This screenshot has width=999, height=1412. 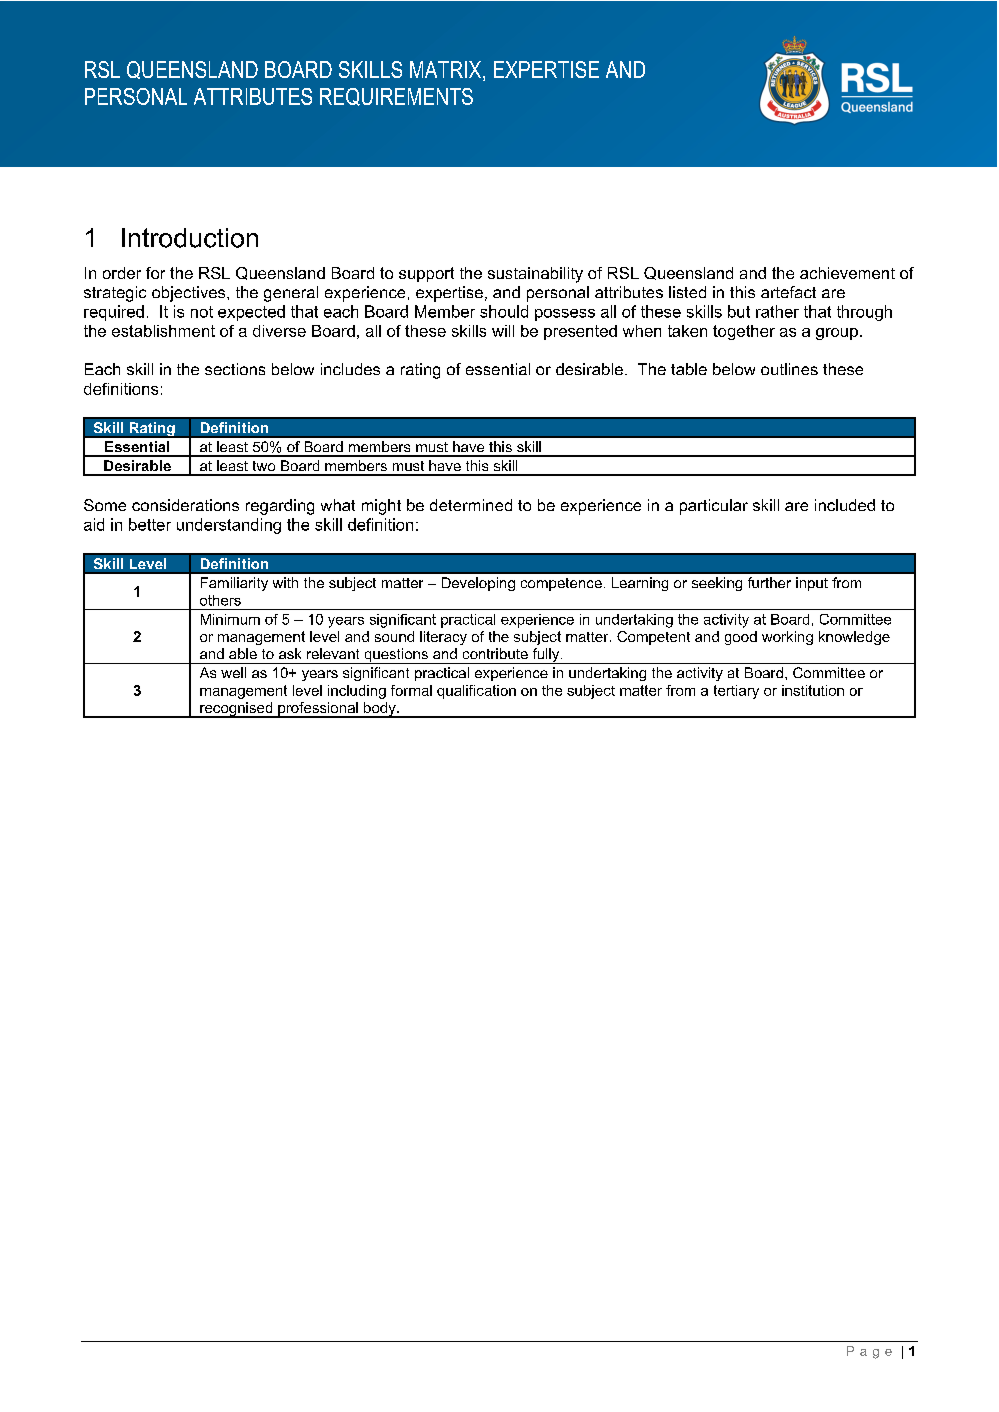 What do you see at coordinates (504, 311) in the screenshot?
I see `should` at bounding box center [504, 311].
